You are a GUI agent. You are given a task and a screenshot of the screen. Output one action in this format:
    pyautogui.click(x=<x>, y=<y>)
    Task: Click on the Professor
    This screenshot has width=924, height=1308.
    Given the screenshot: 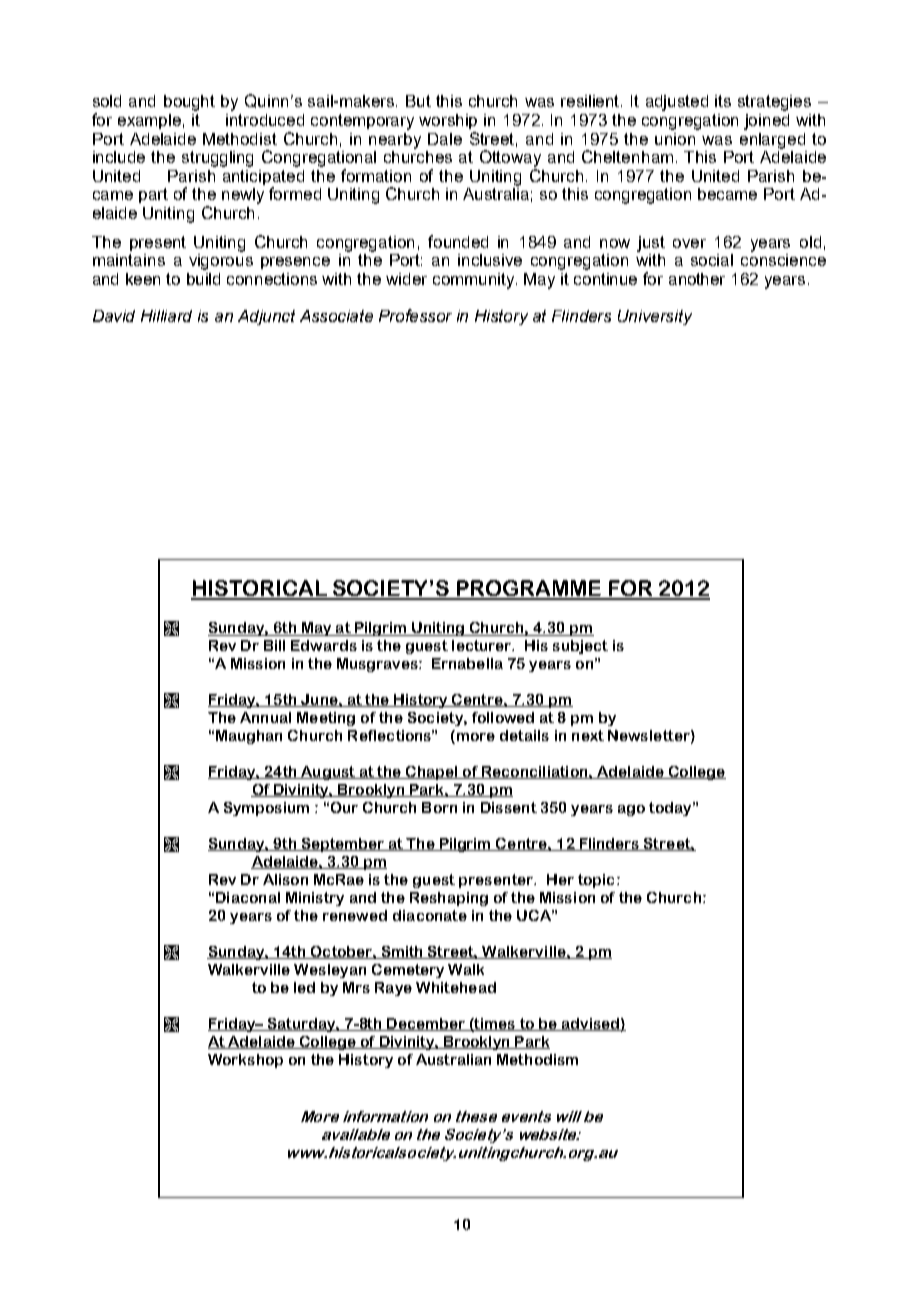 What is the action you would take?
    pyautogui.click(x=415, y=315)
